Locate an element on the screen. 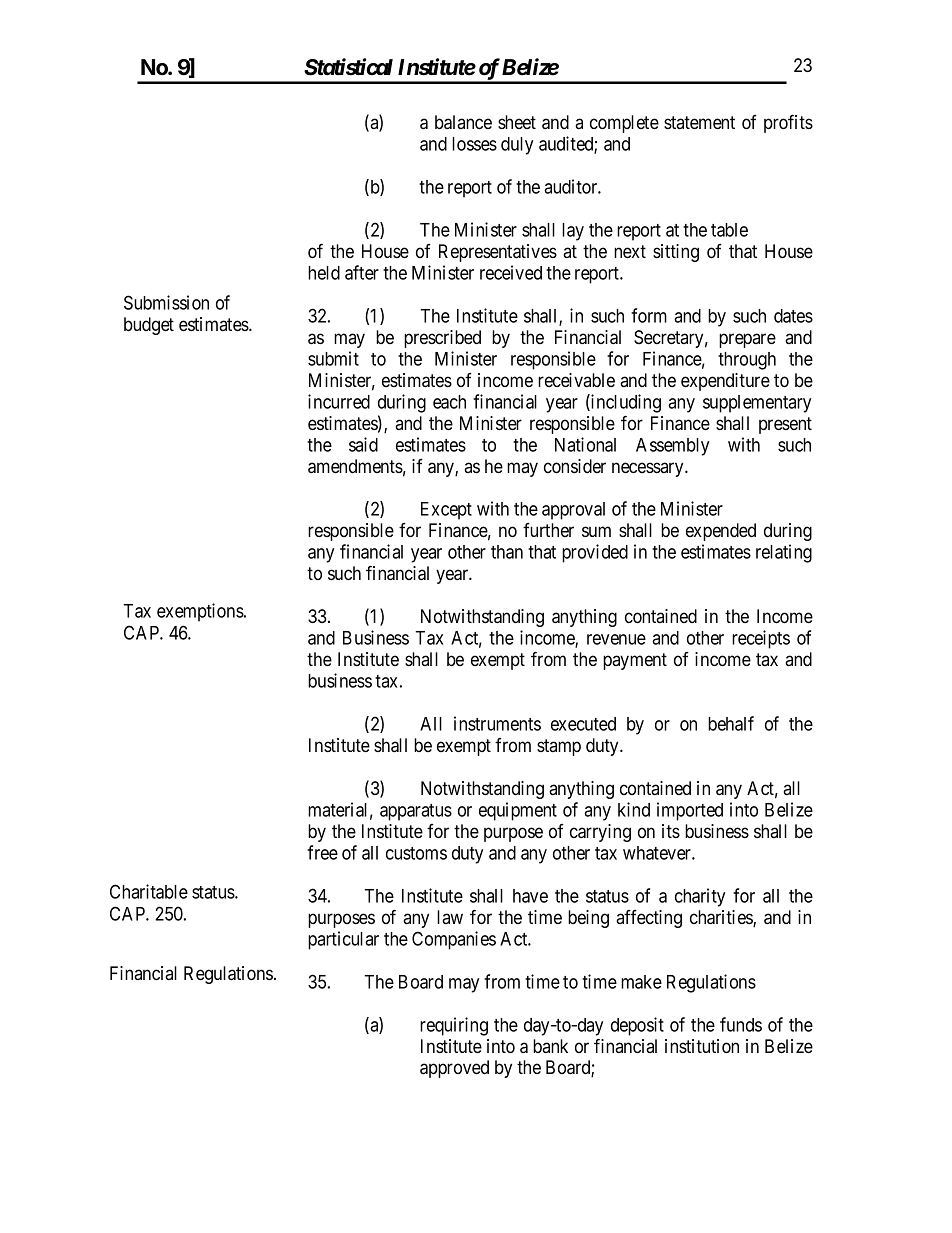 Image resolution: width=952 pixels, height=1233 pixels. balance is located at coordinates (463, 122).
